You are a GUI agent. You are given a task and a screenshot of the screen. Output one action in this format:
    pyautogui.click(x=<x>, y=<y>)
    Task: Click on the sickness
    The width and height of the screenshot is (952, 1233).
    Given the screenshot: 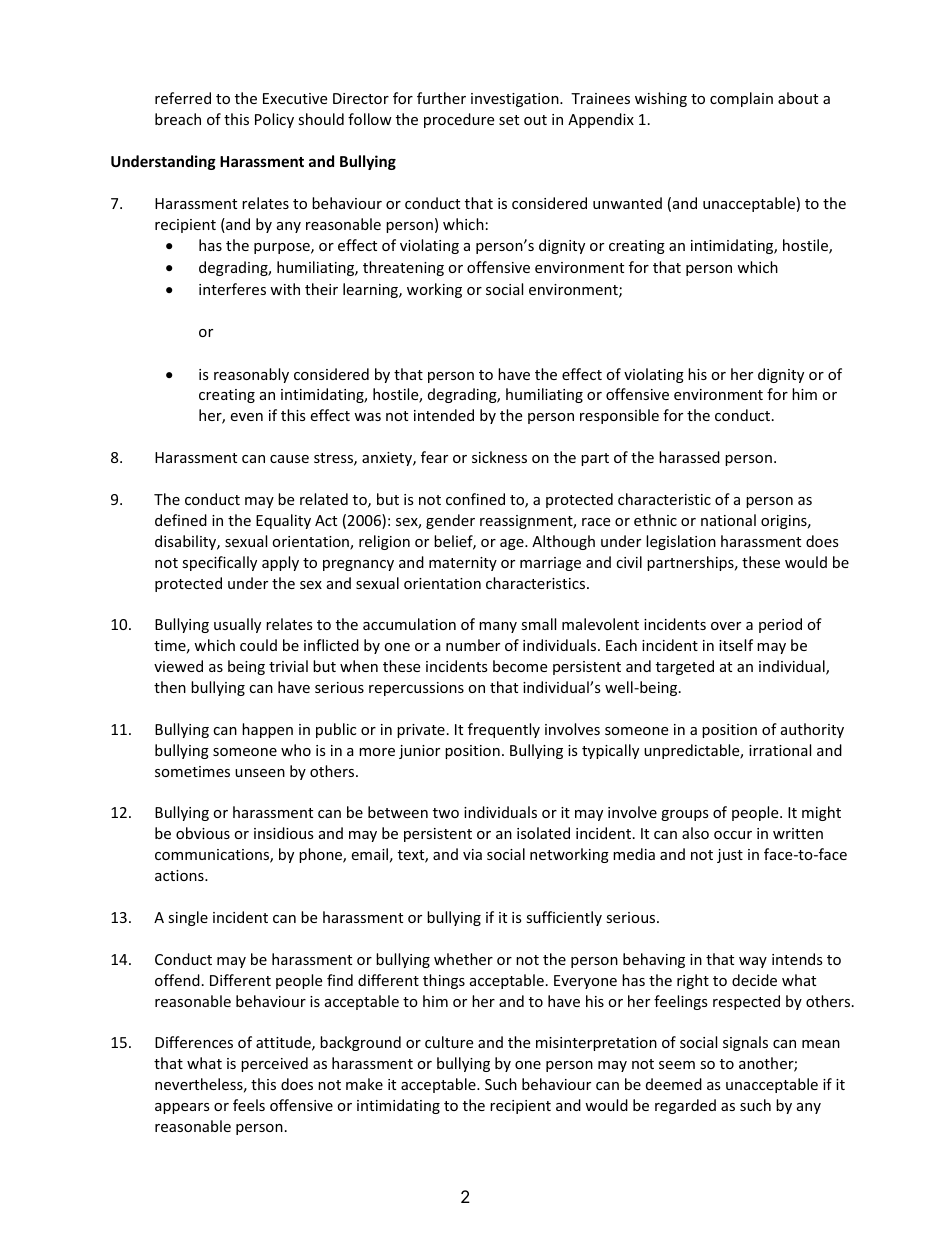 What is the action you would take?
    pyautogui.click(x=499, y=457)
